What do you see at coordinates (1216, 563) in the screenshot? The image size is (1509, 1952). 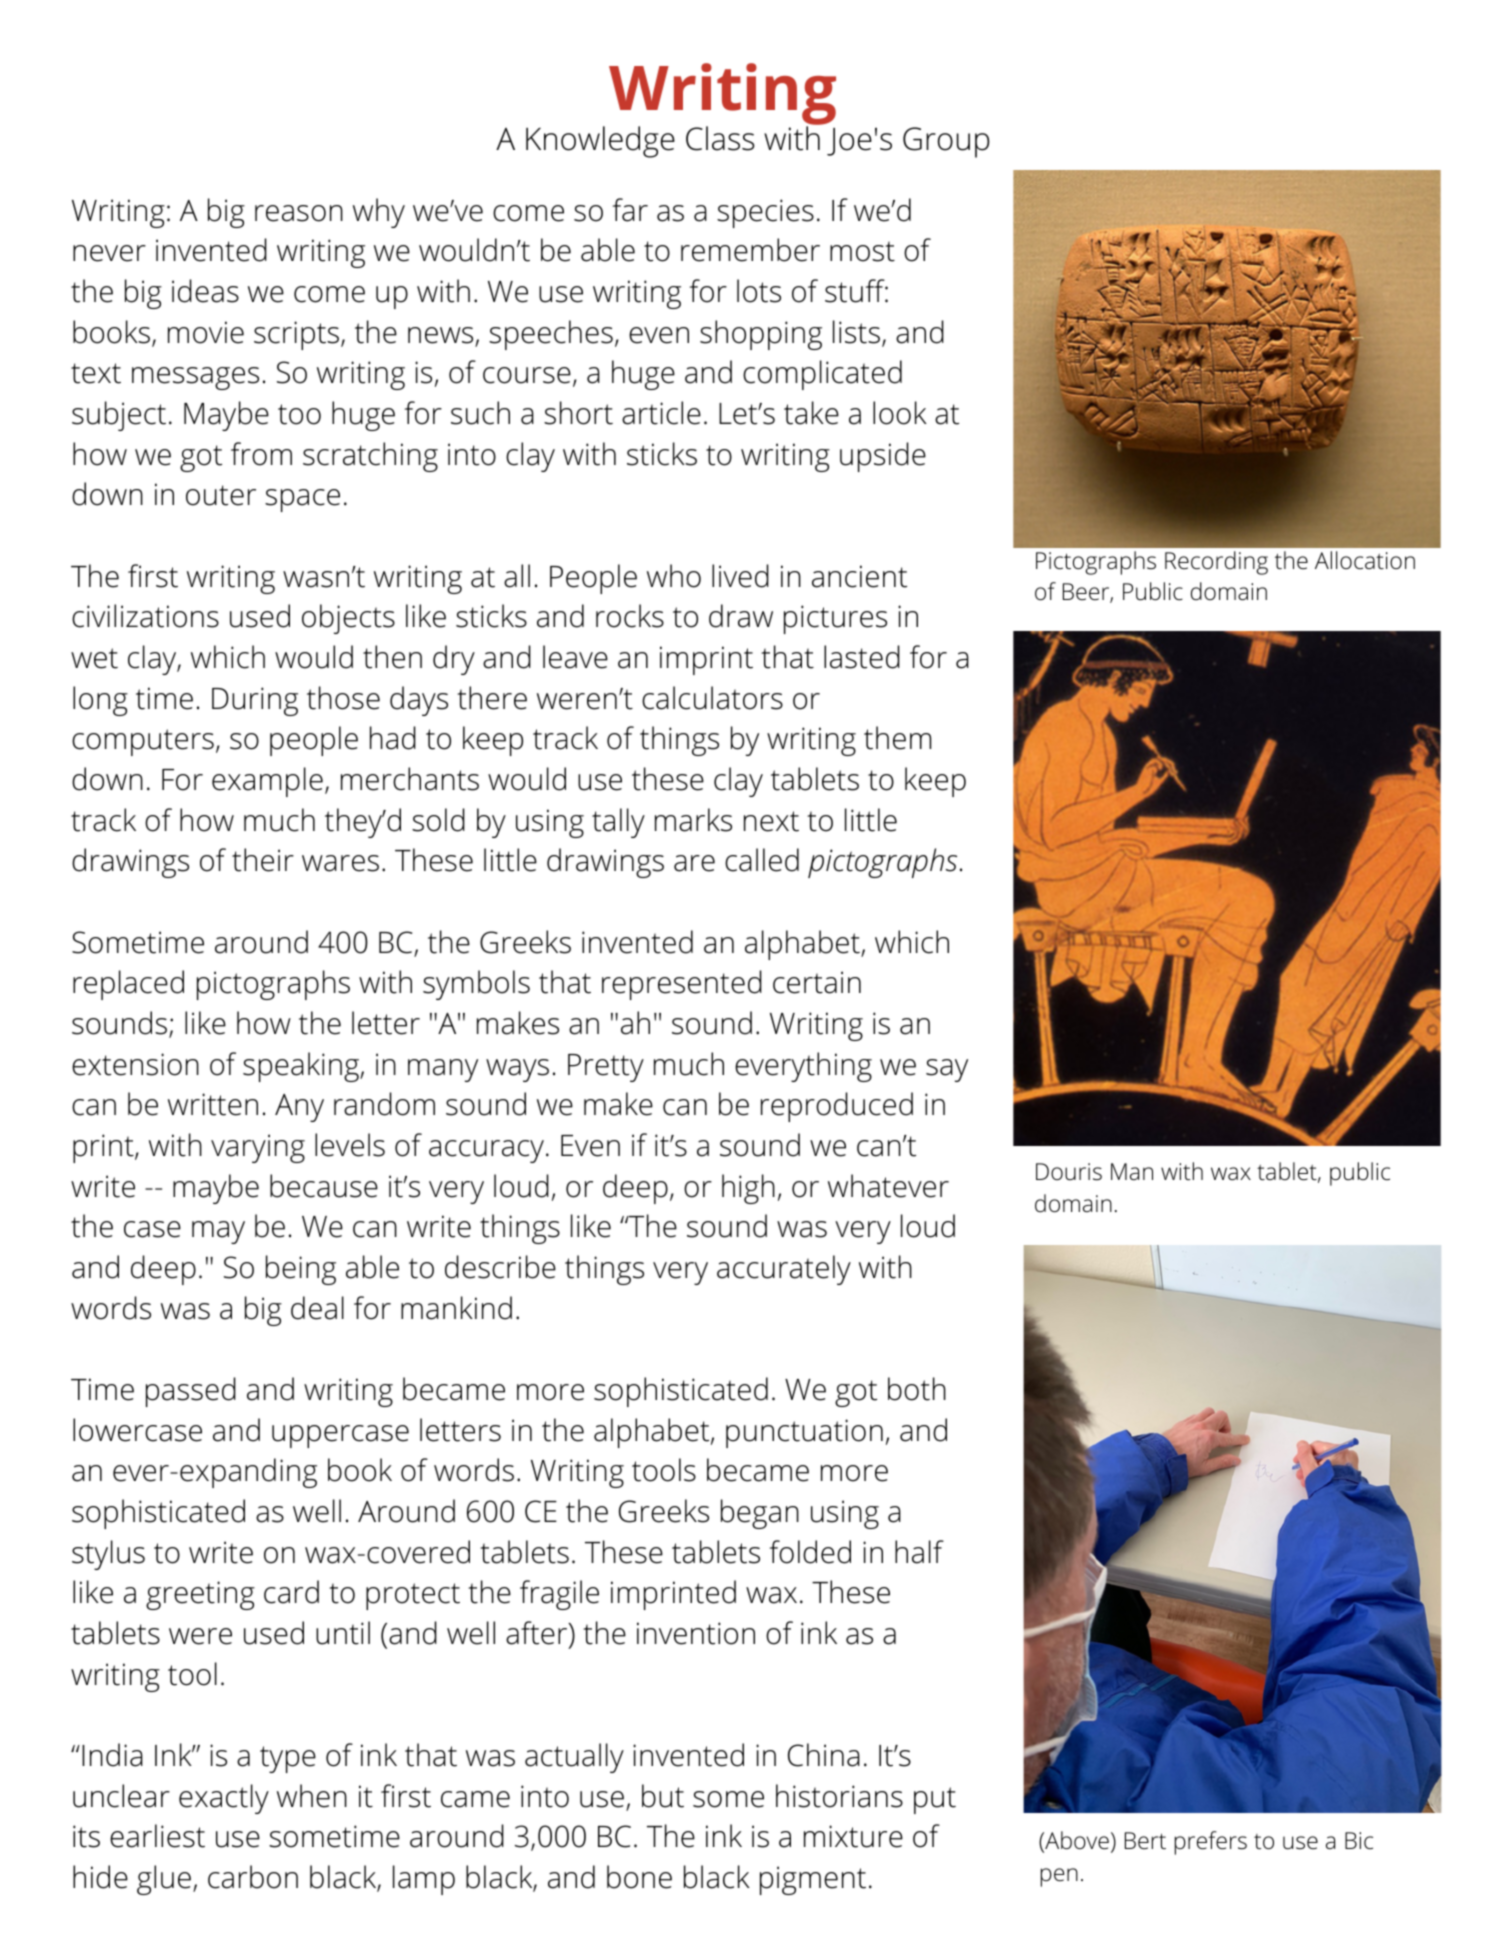 I see `Recording` at bounding box center [1216, 563].
